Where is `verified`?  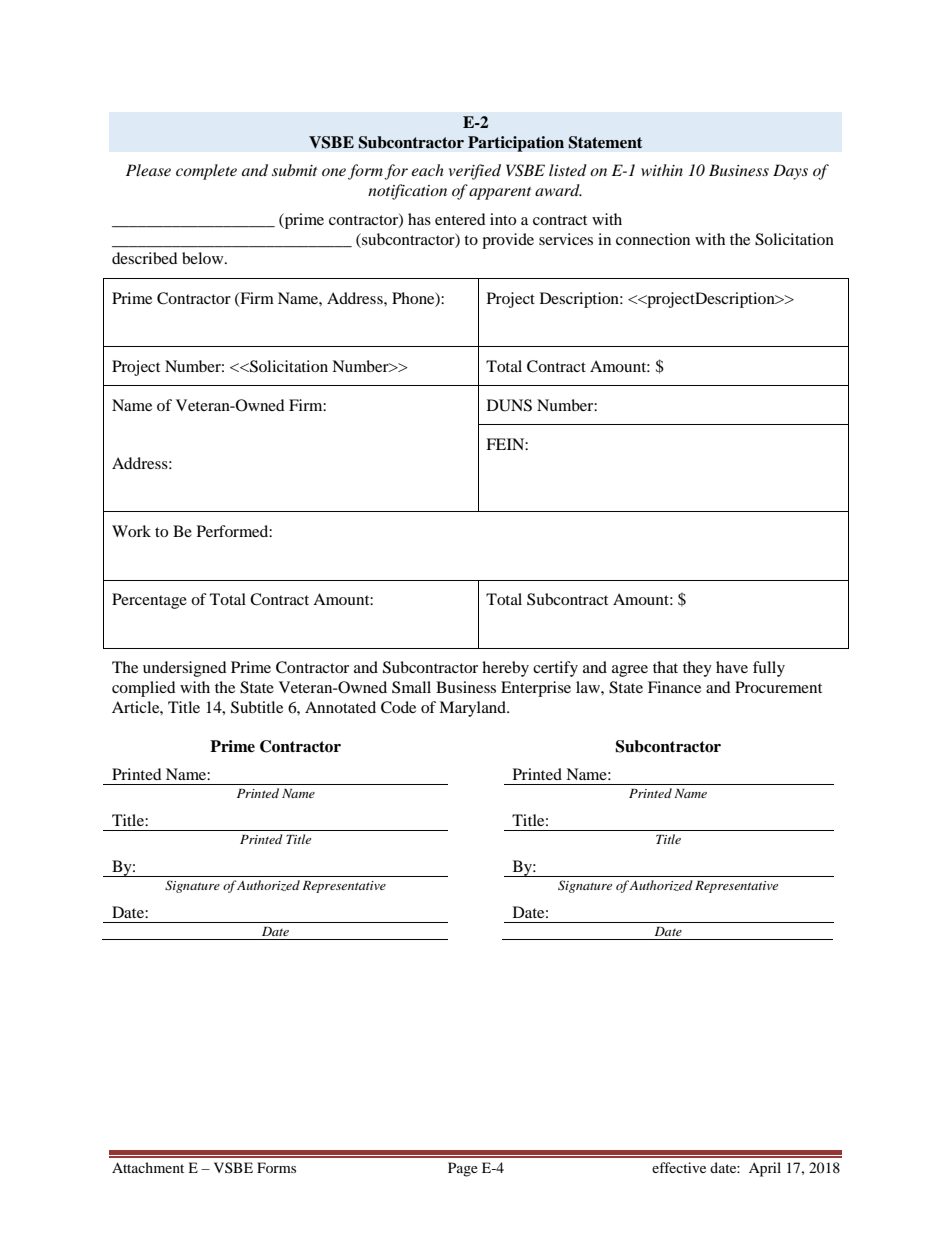
verified is located at coordinates (475, 172).
